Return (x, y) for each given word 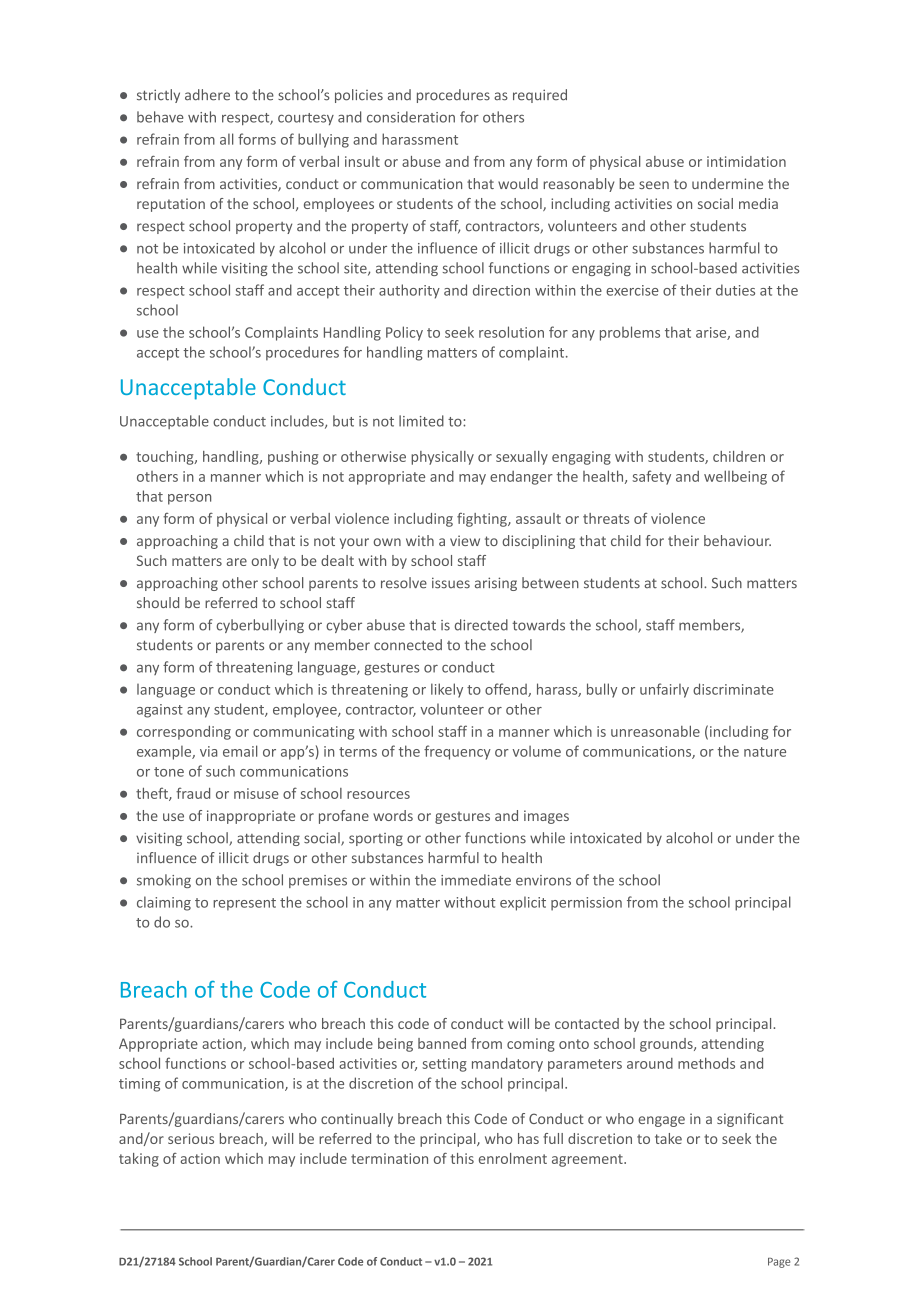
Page (779, 1263)
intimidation (746, 161)
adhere (207, 95)
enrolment (513, 1158)
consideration (411, 117)
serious (191, 1138)
